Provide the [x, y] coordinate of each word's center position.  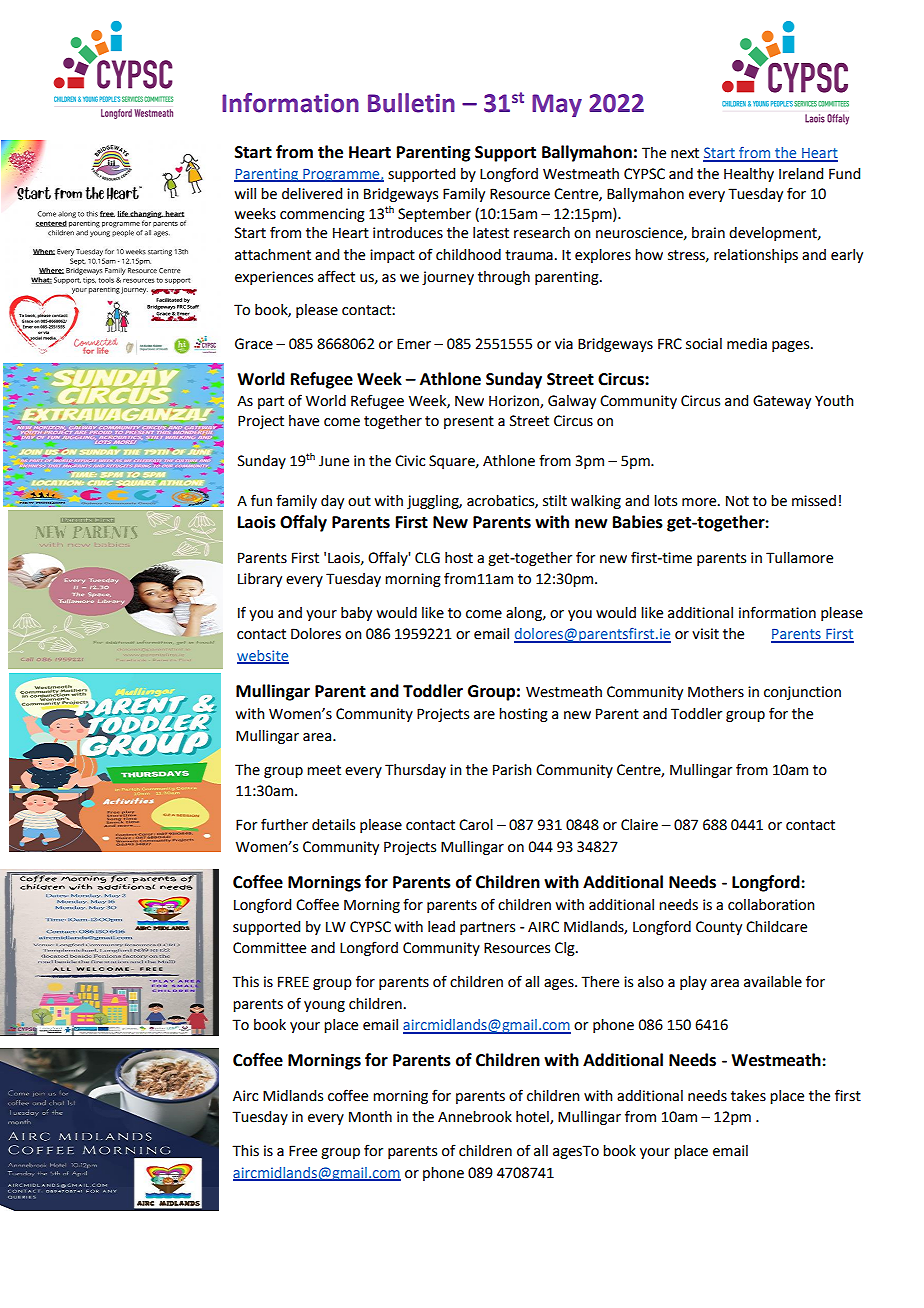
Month [370, 1117]
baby [356, 614]
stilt [555, 501]
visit [705, 634]
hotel [533, 1118]
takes [748, 1096]
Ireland [801, 174]
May [557, 105]
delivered [312, 194]
